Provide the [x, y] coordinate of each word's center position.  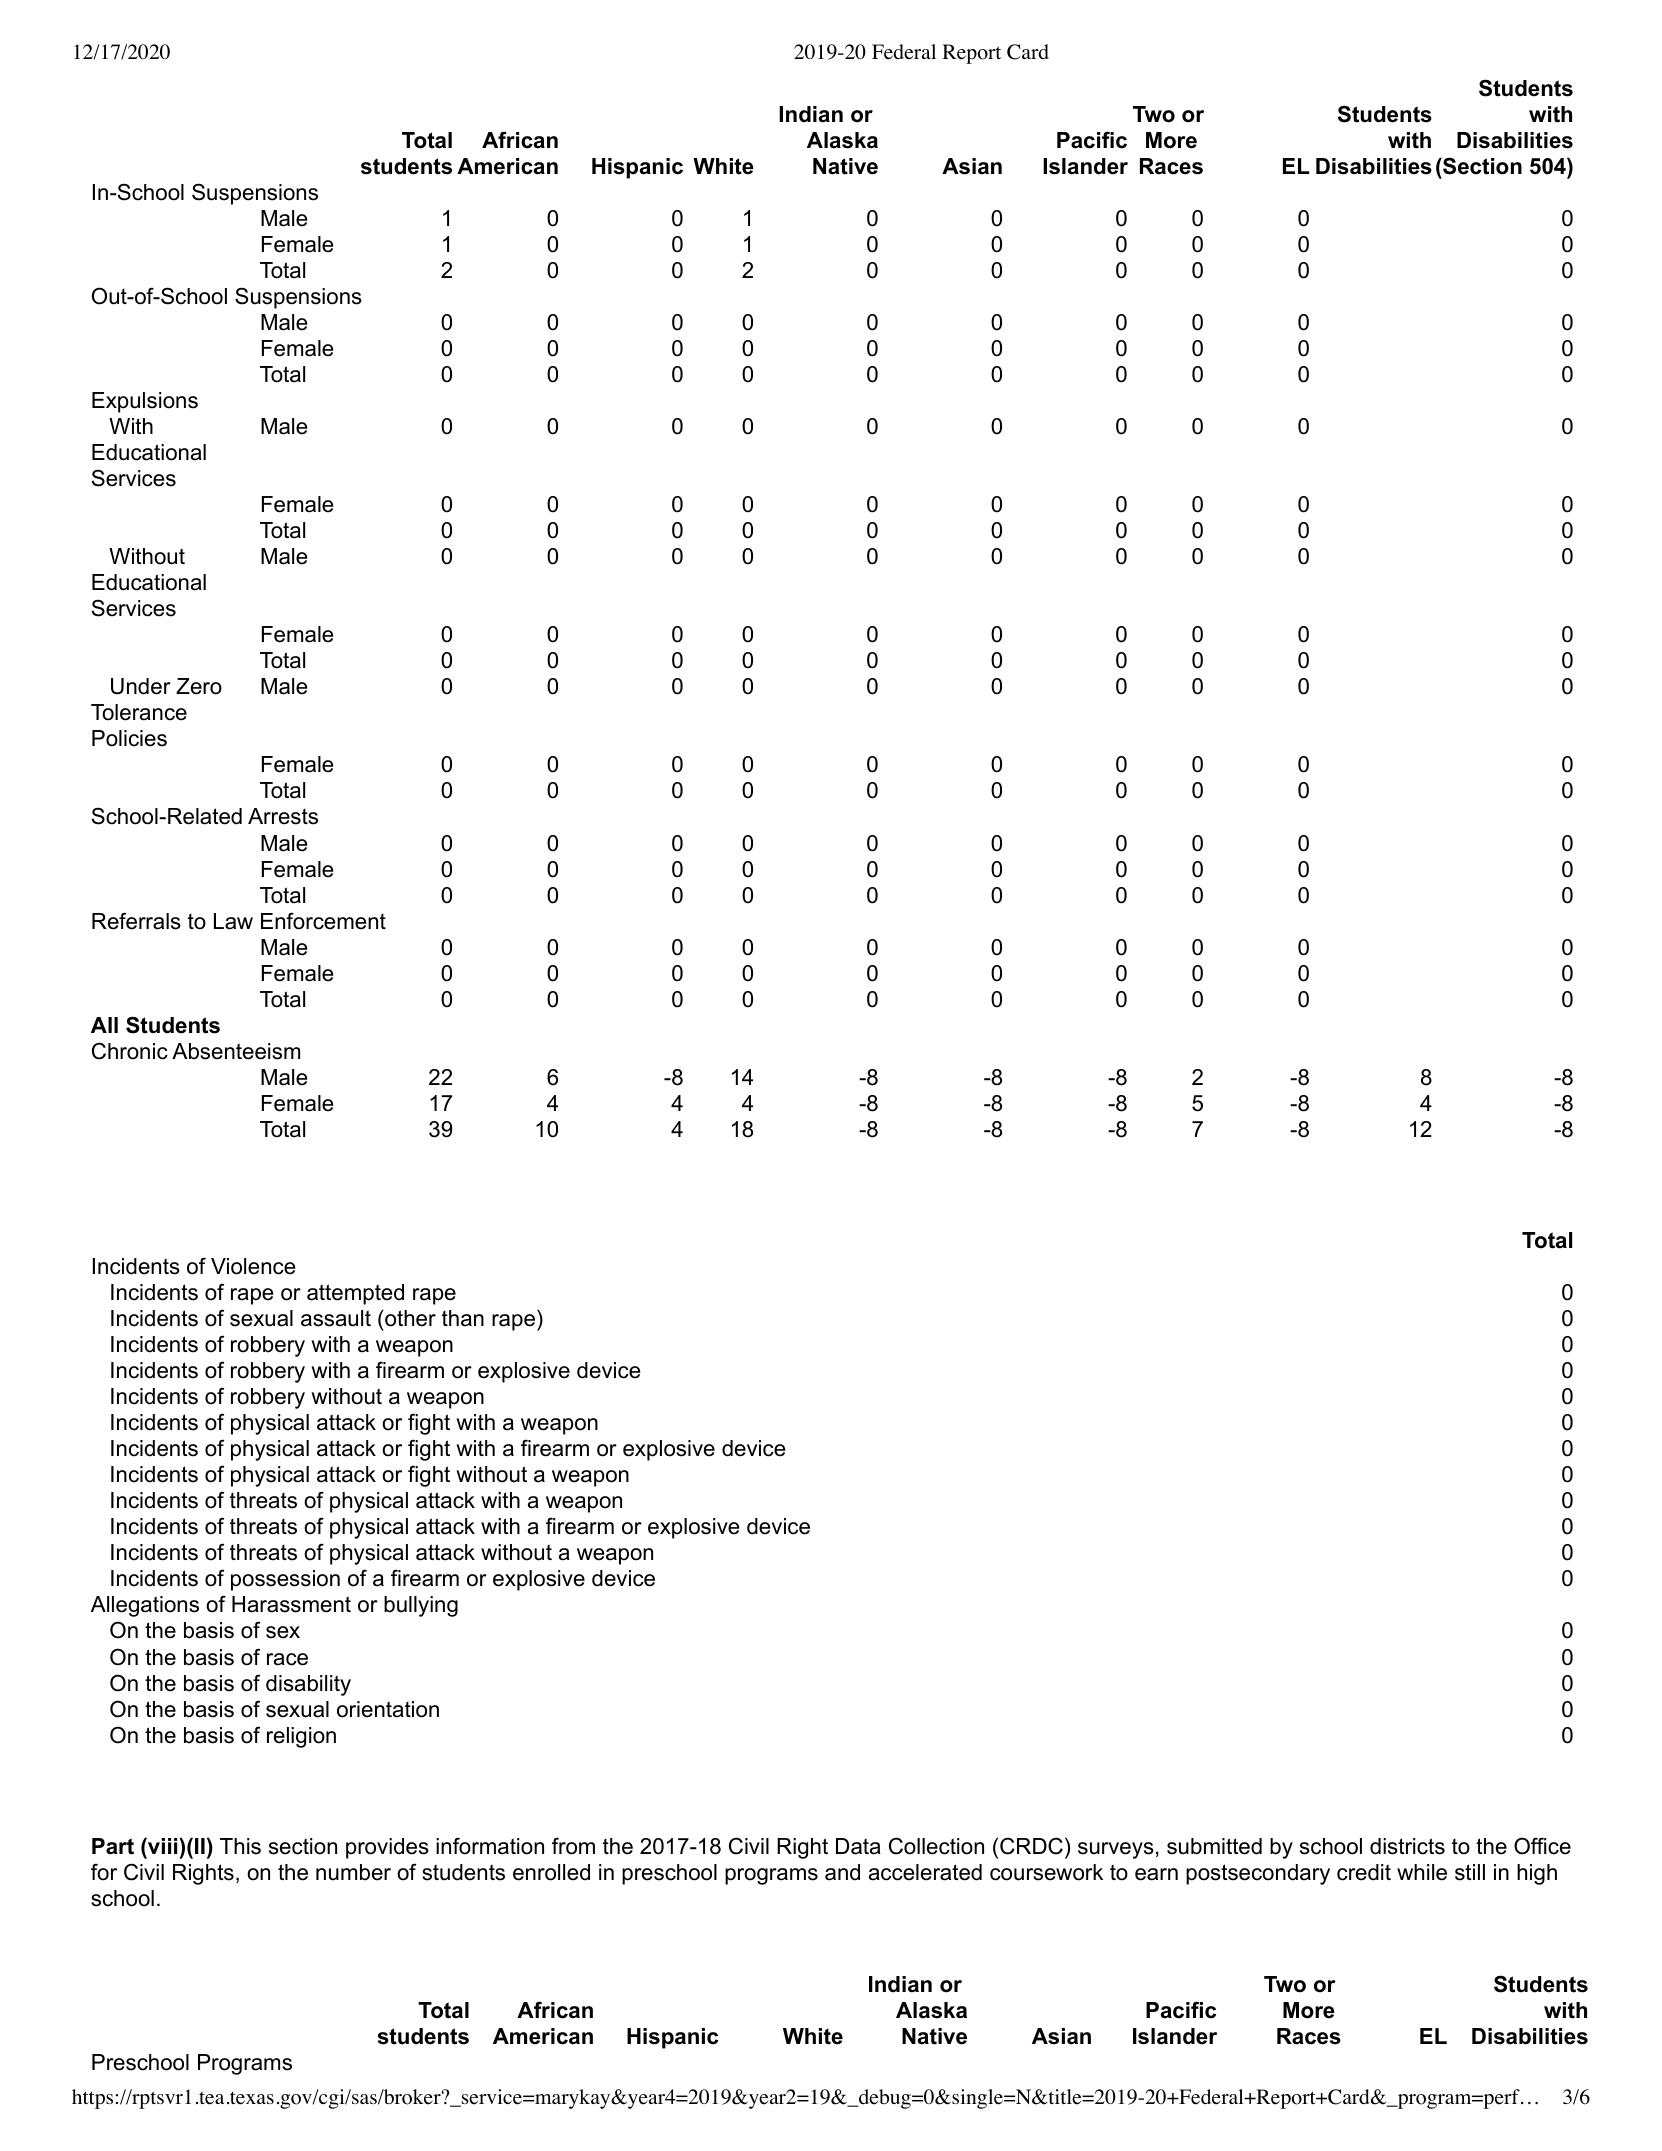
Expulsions [145, 402]
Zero [199, 686]
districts [1407, 1846]
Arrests [283, 816]
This [240, 1846]
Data [858, 1846]
